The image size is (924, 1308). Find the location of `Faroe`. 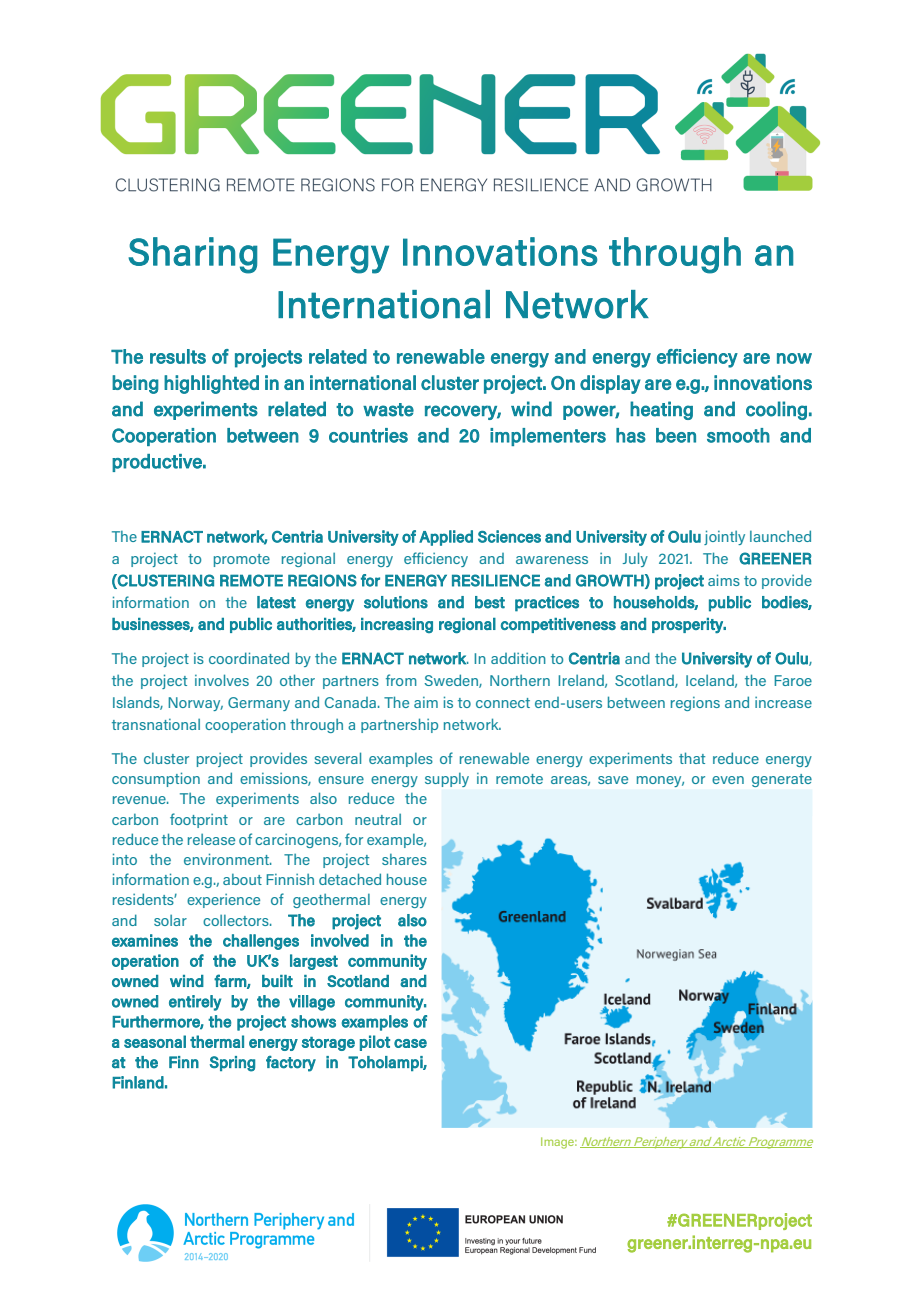

Faroe is located at coordinates (793, 680).
